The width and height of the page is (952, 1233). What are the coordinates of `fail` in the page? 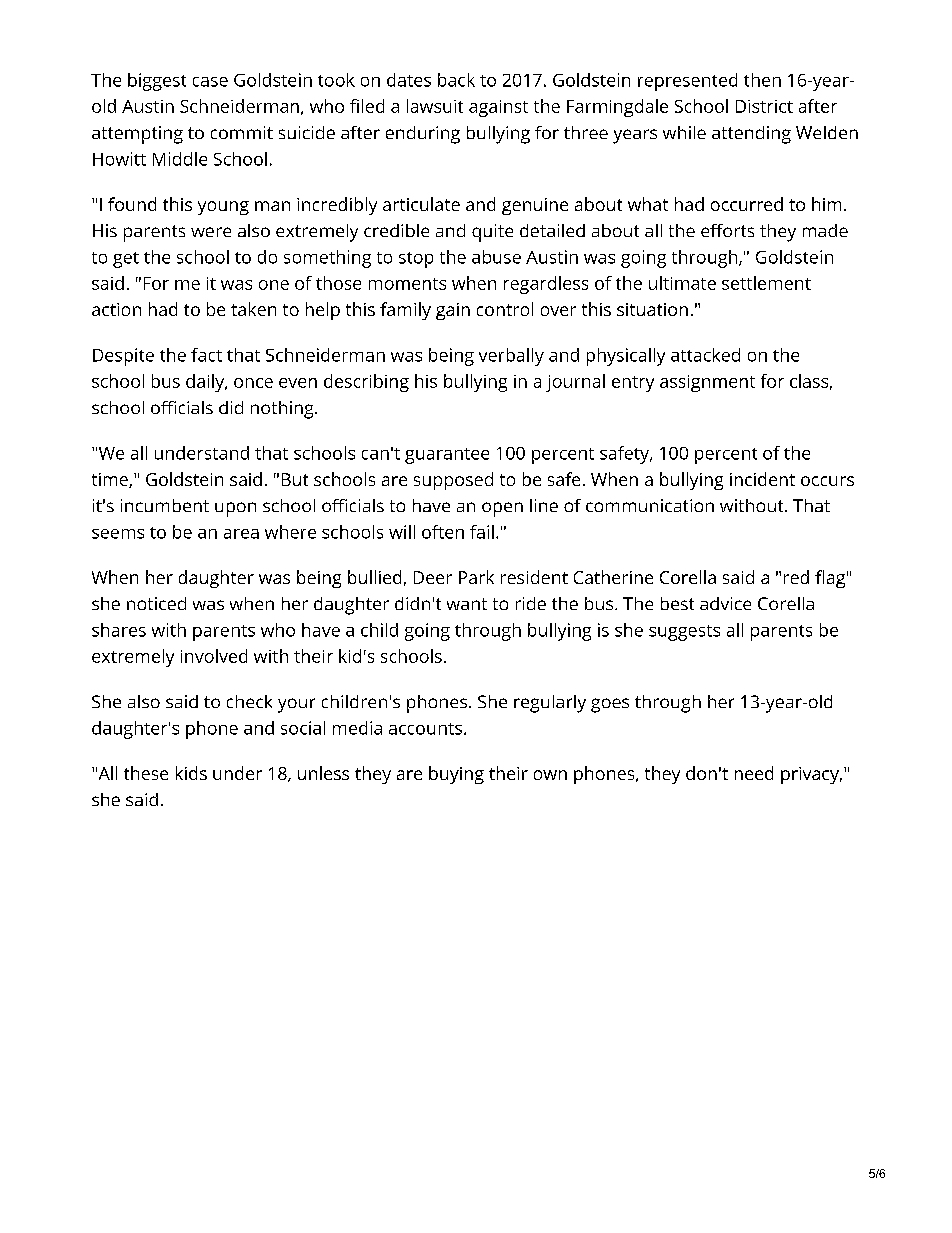 It's located at (482, 532).
